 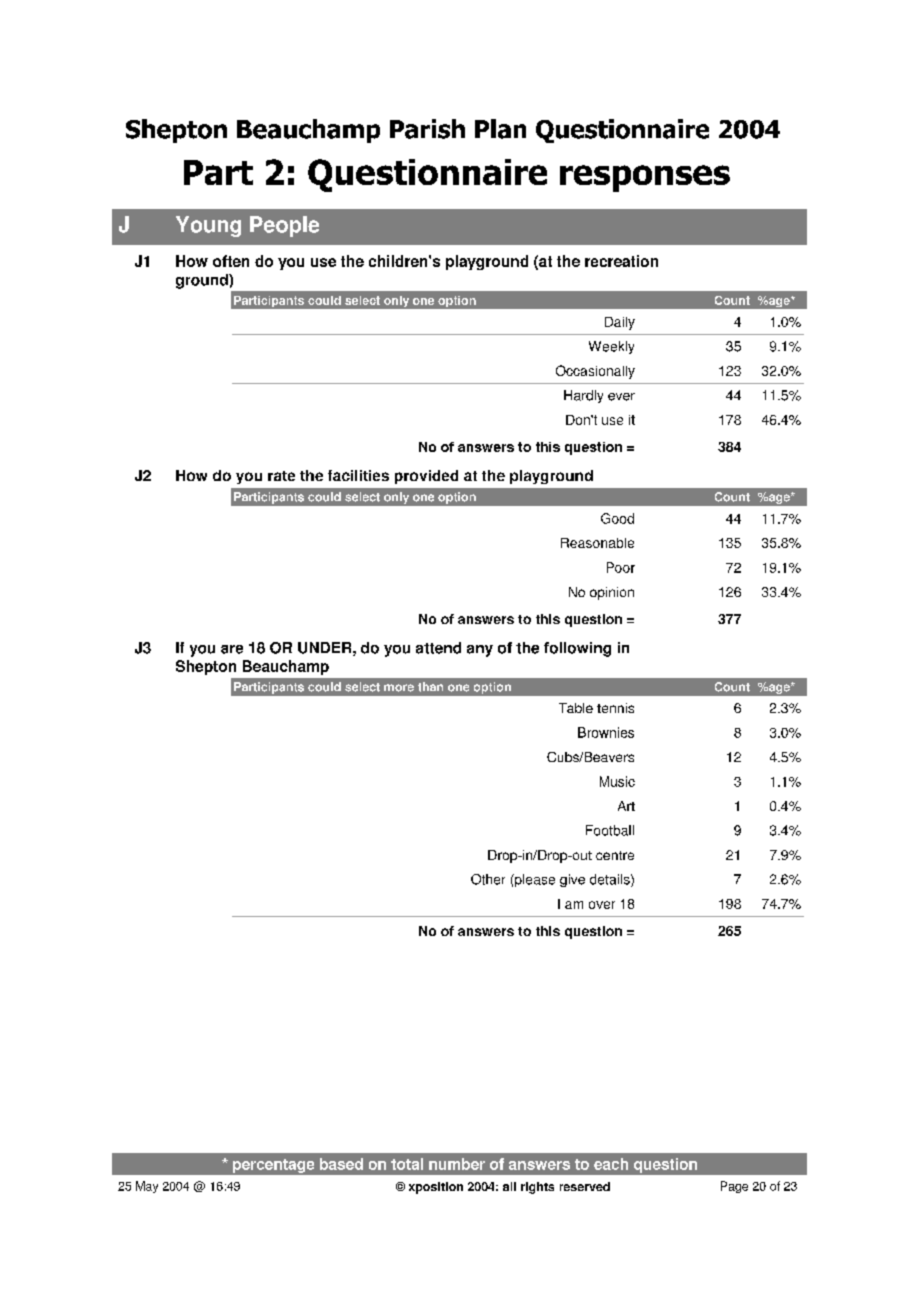 What do you see at coordinates (147, 1187) in the screenshot?
I see `May` at bounding box center [147, 1187].
